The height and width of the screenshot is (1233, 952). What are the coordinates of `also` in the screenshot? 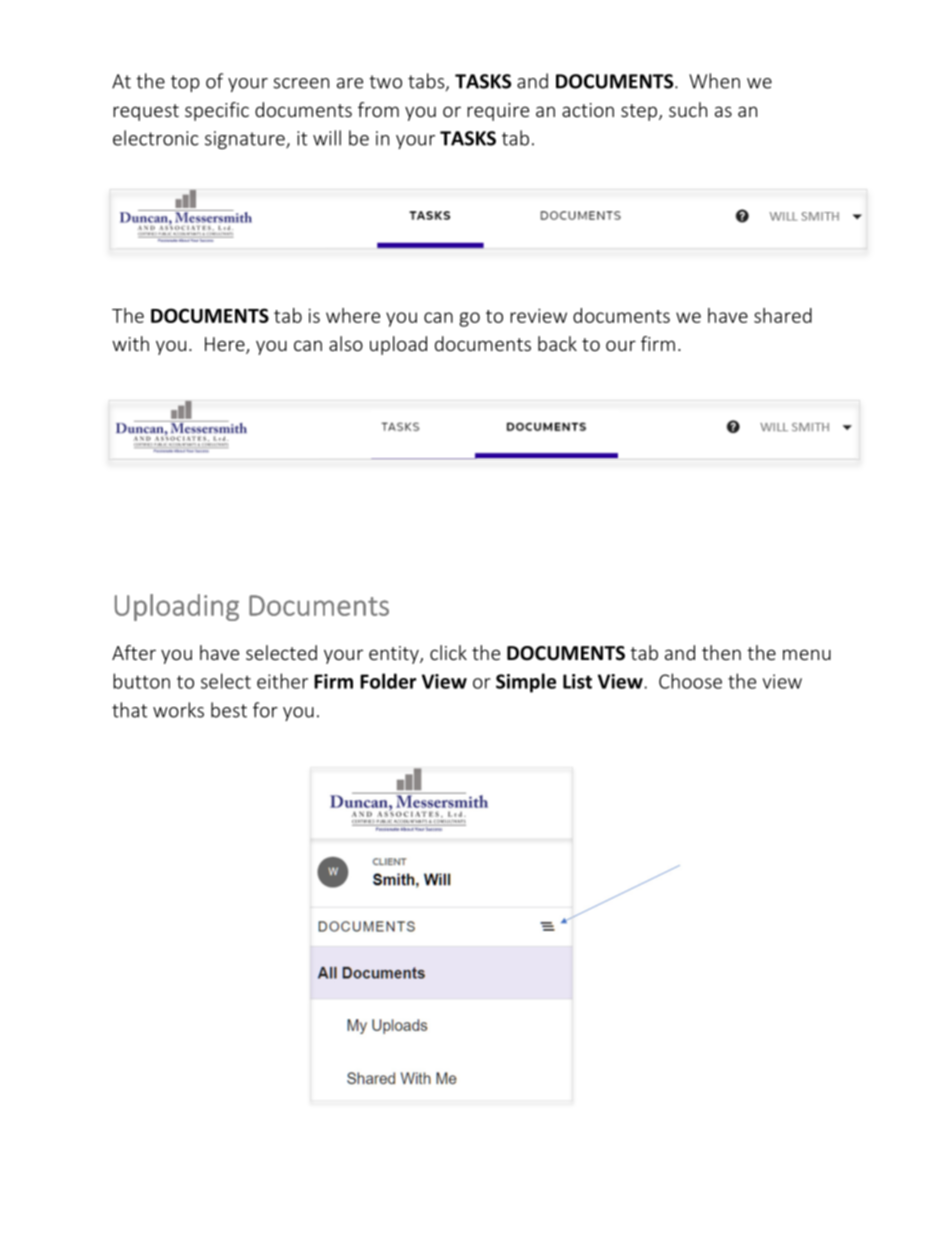 It's located at (346, 343).
